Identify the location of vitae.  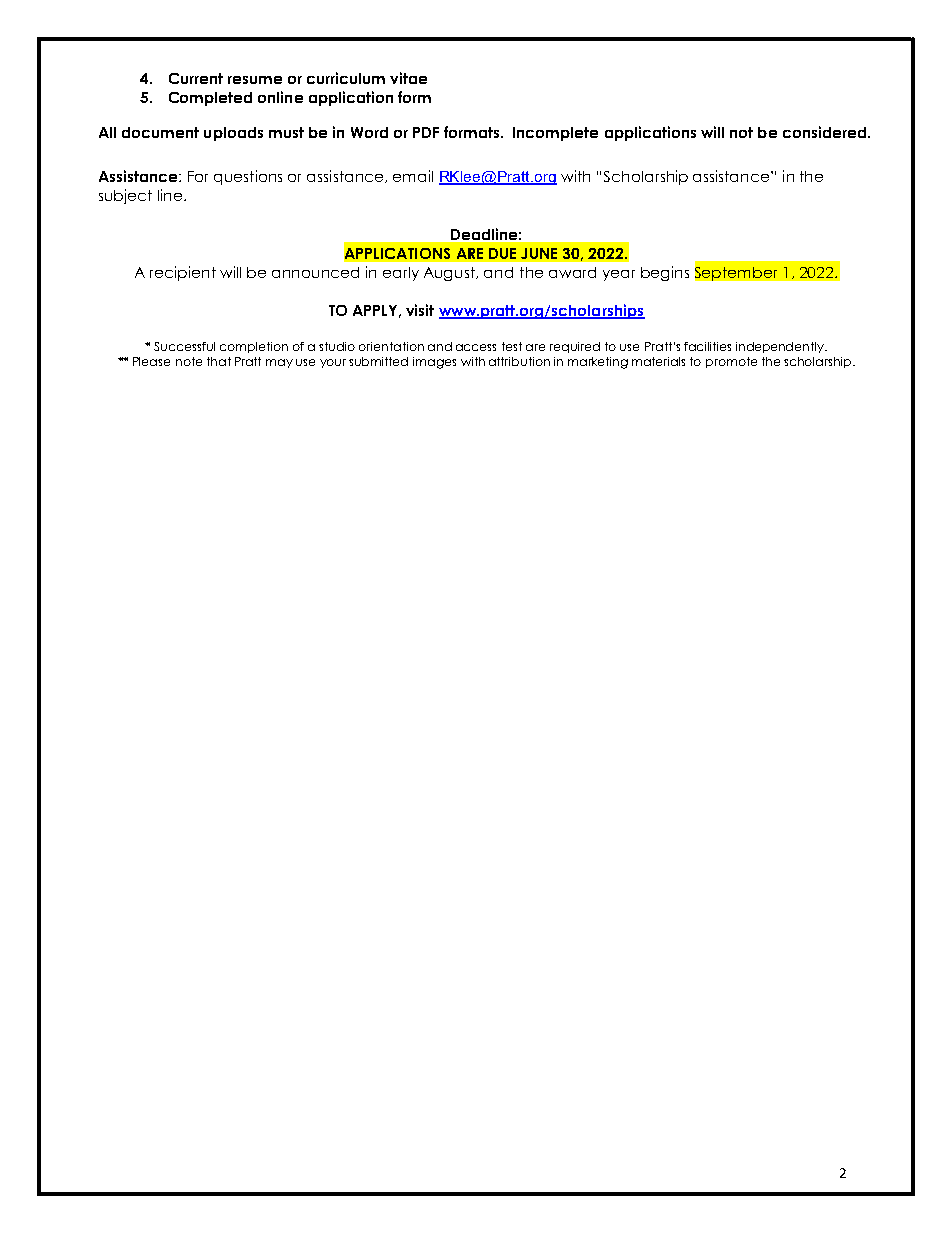
(408, 78).
